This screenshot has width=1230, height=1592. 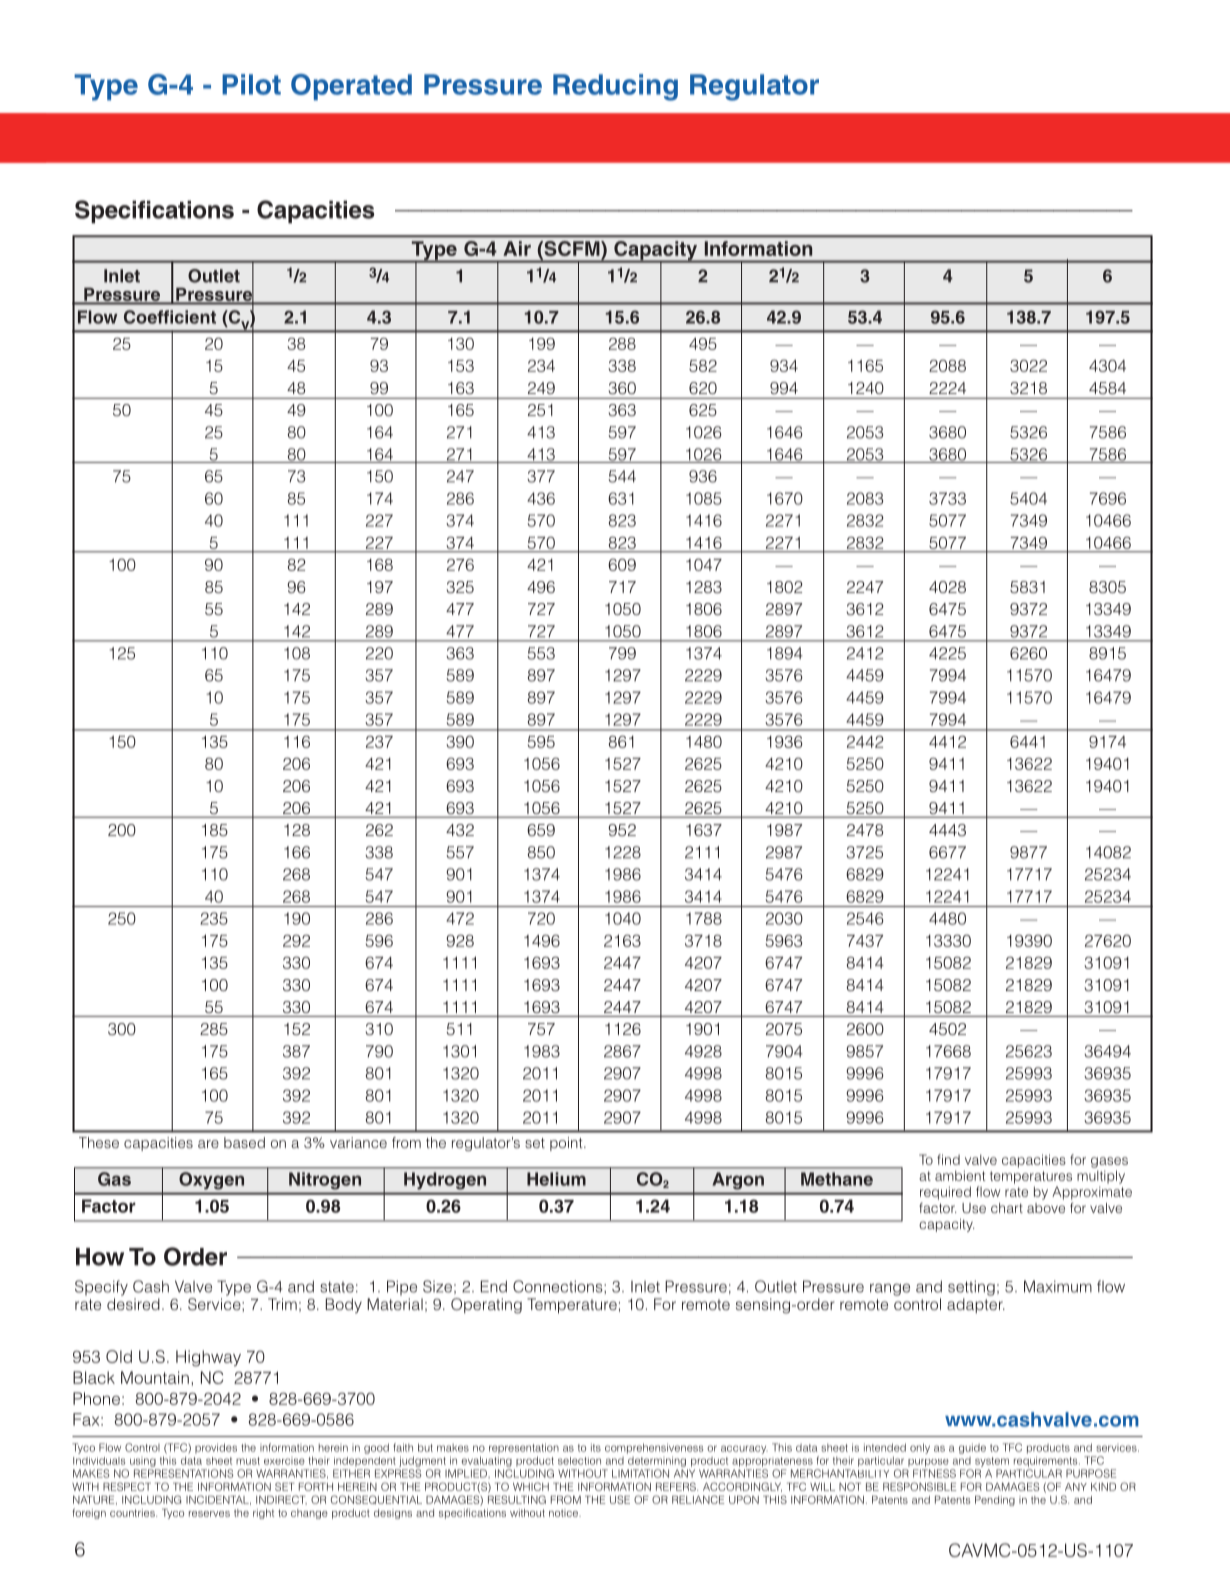 I want to click on Pilot, so click(x=251, y=84).
